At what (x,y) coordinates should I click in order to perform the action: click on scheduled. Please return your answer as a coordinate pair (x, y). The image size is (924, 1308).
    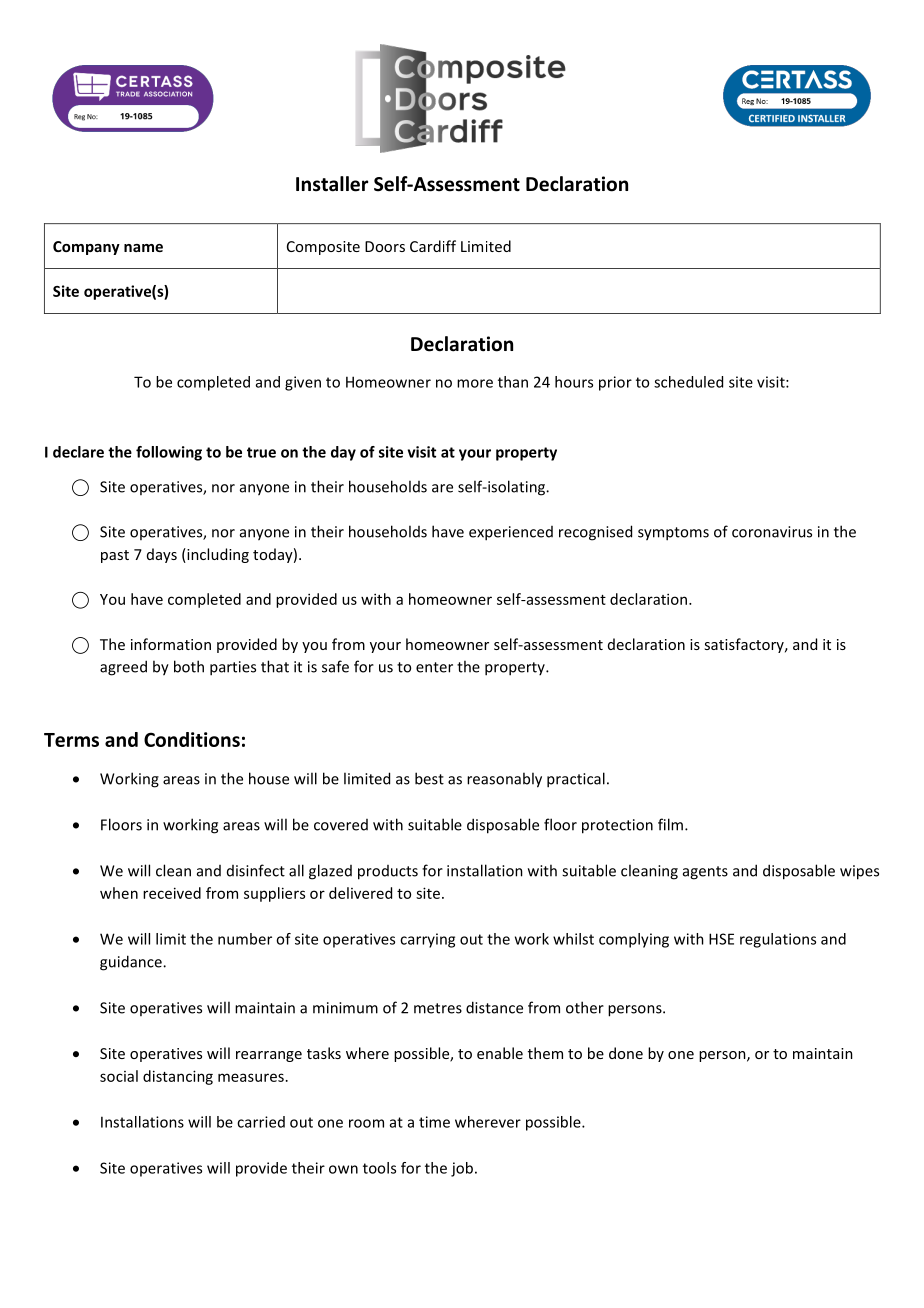
    Looking at the image, I should click on (688, 382).
